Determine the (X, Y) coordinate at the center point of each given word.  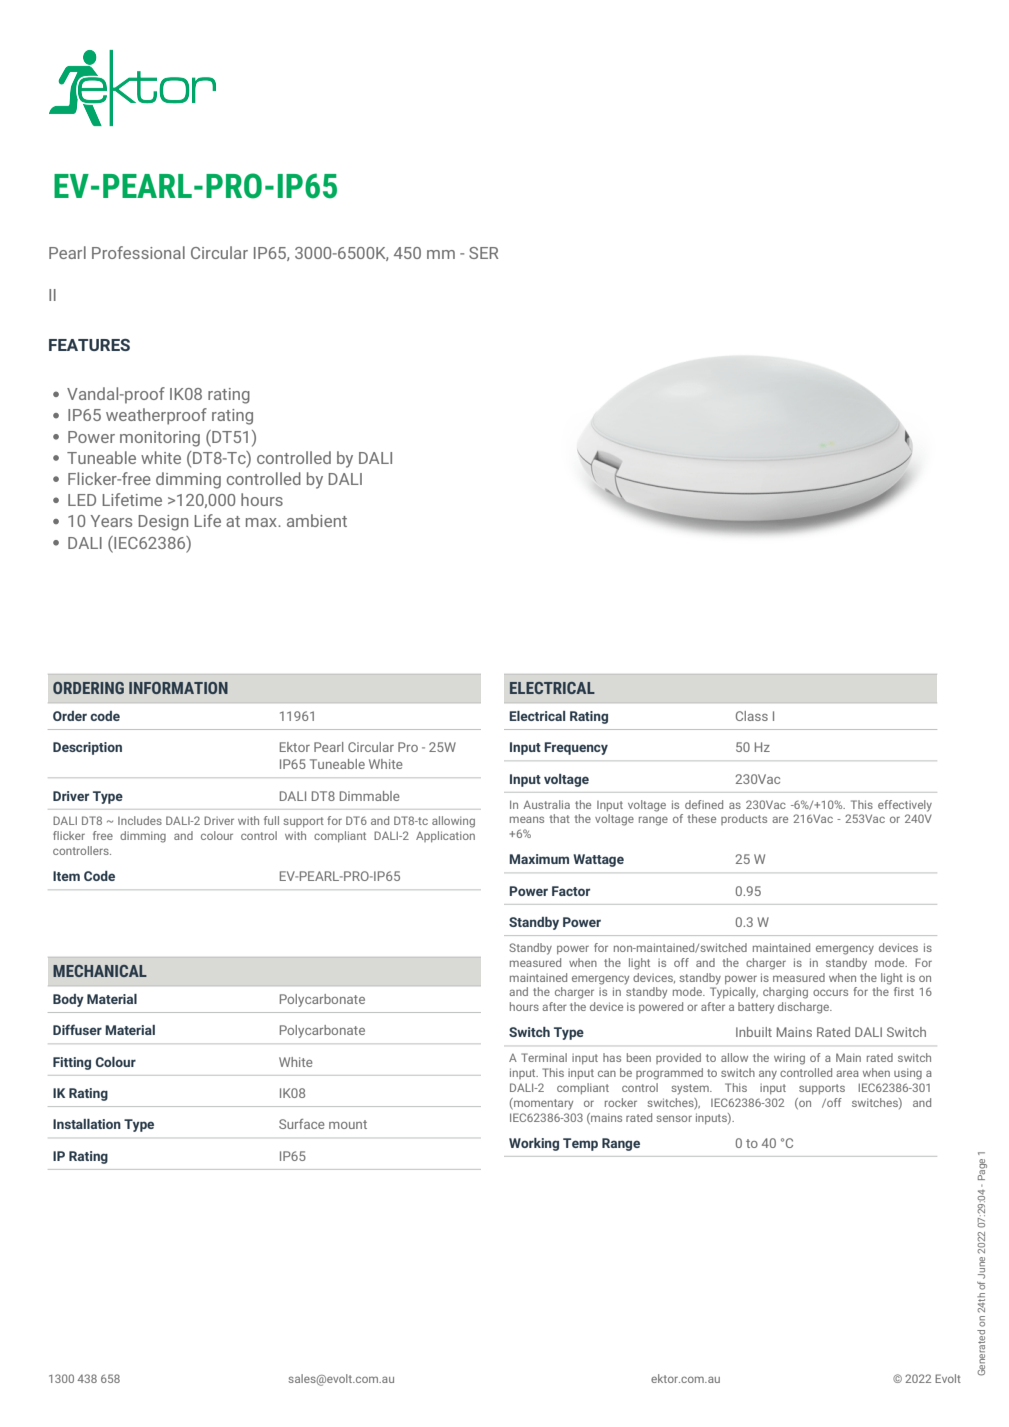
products (744, 819)
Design (163, 523)
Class (752, 716)
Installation (87, 1124)
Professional (138, 252)
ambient (317, 520)
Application (445, 836)
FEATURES (89, 345)
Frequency (576, 748)
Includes (140, 820)
